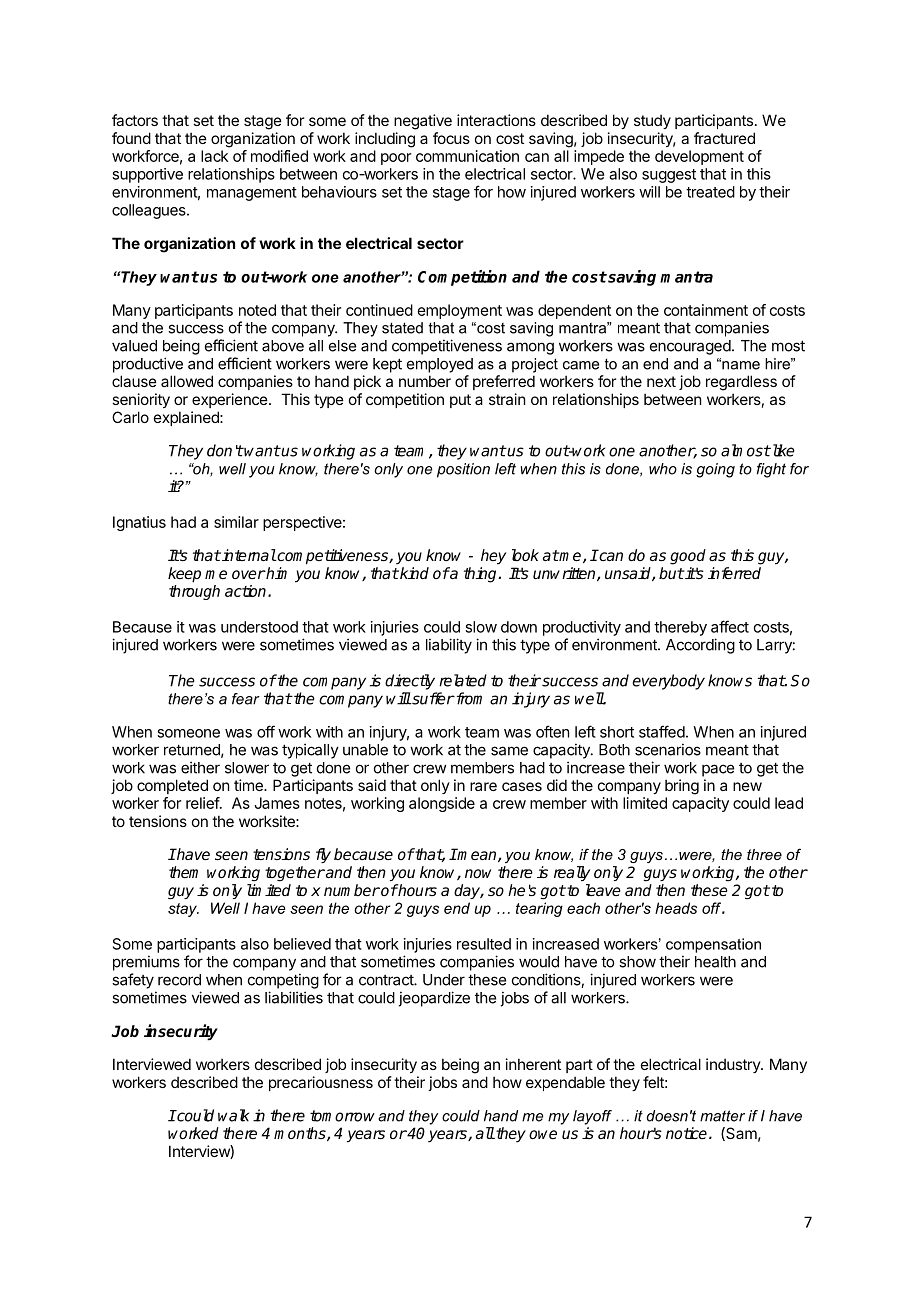 The height and width of the screenshot is (1308, 924). I want to click on inherent, so click(533, 1064).
